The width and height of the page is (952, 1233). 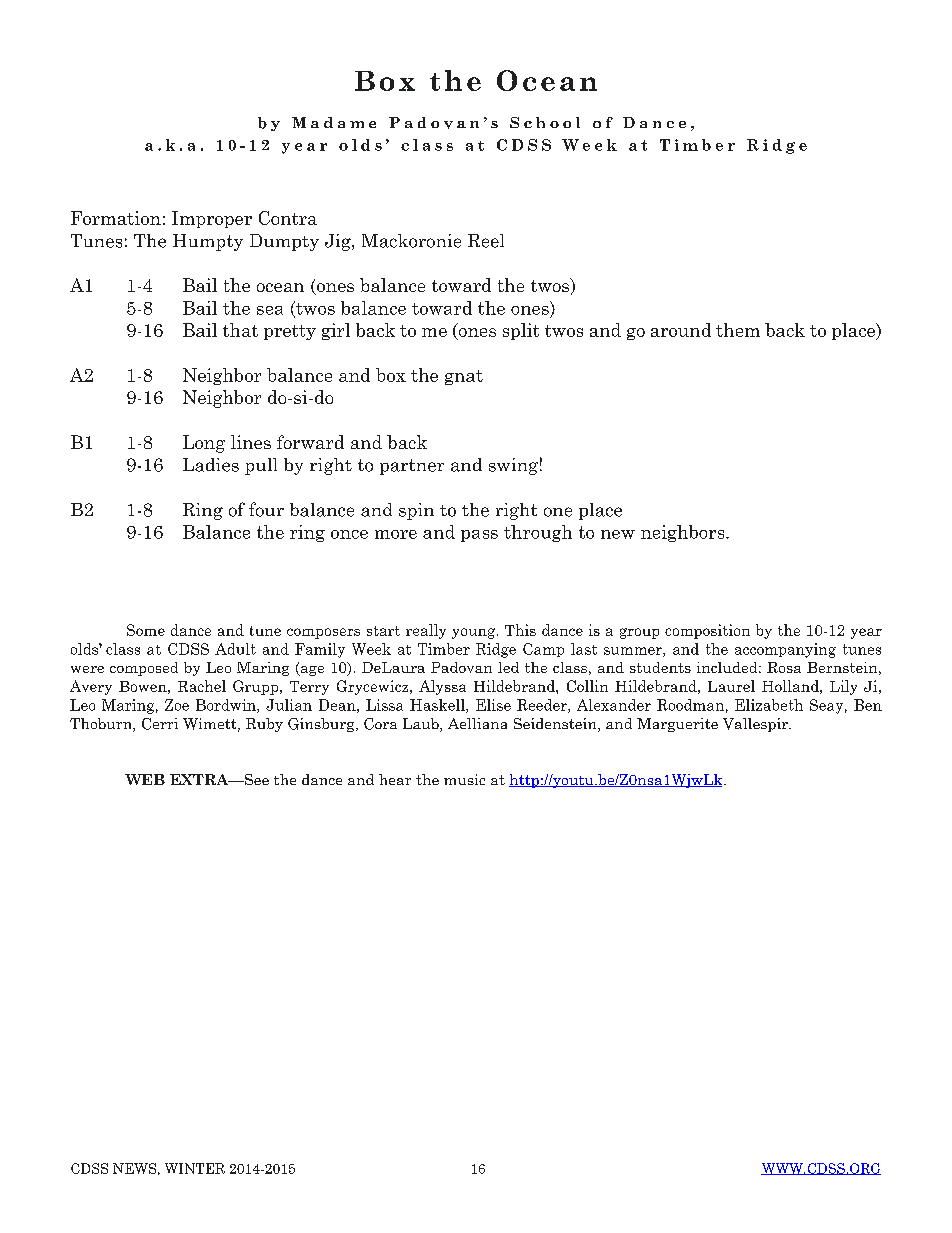 I want to click on young, so click(x=475, y=633).
